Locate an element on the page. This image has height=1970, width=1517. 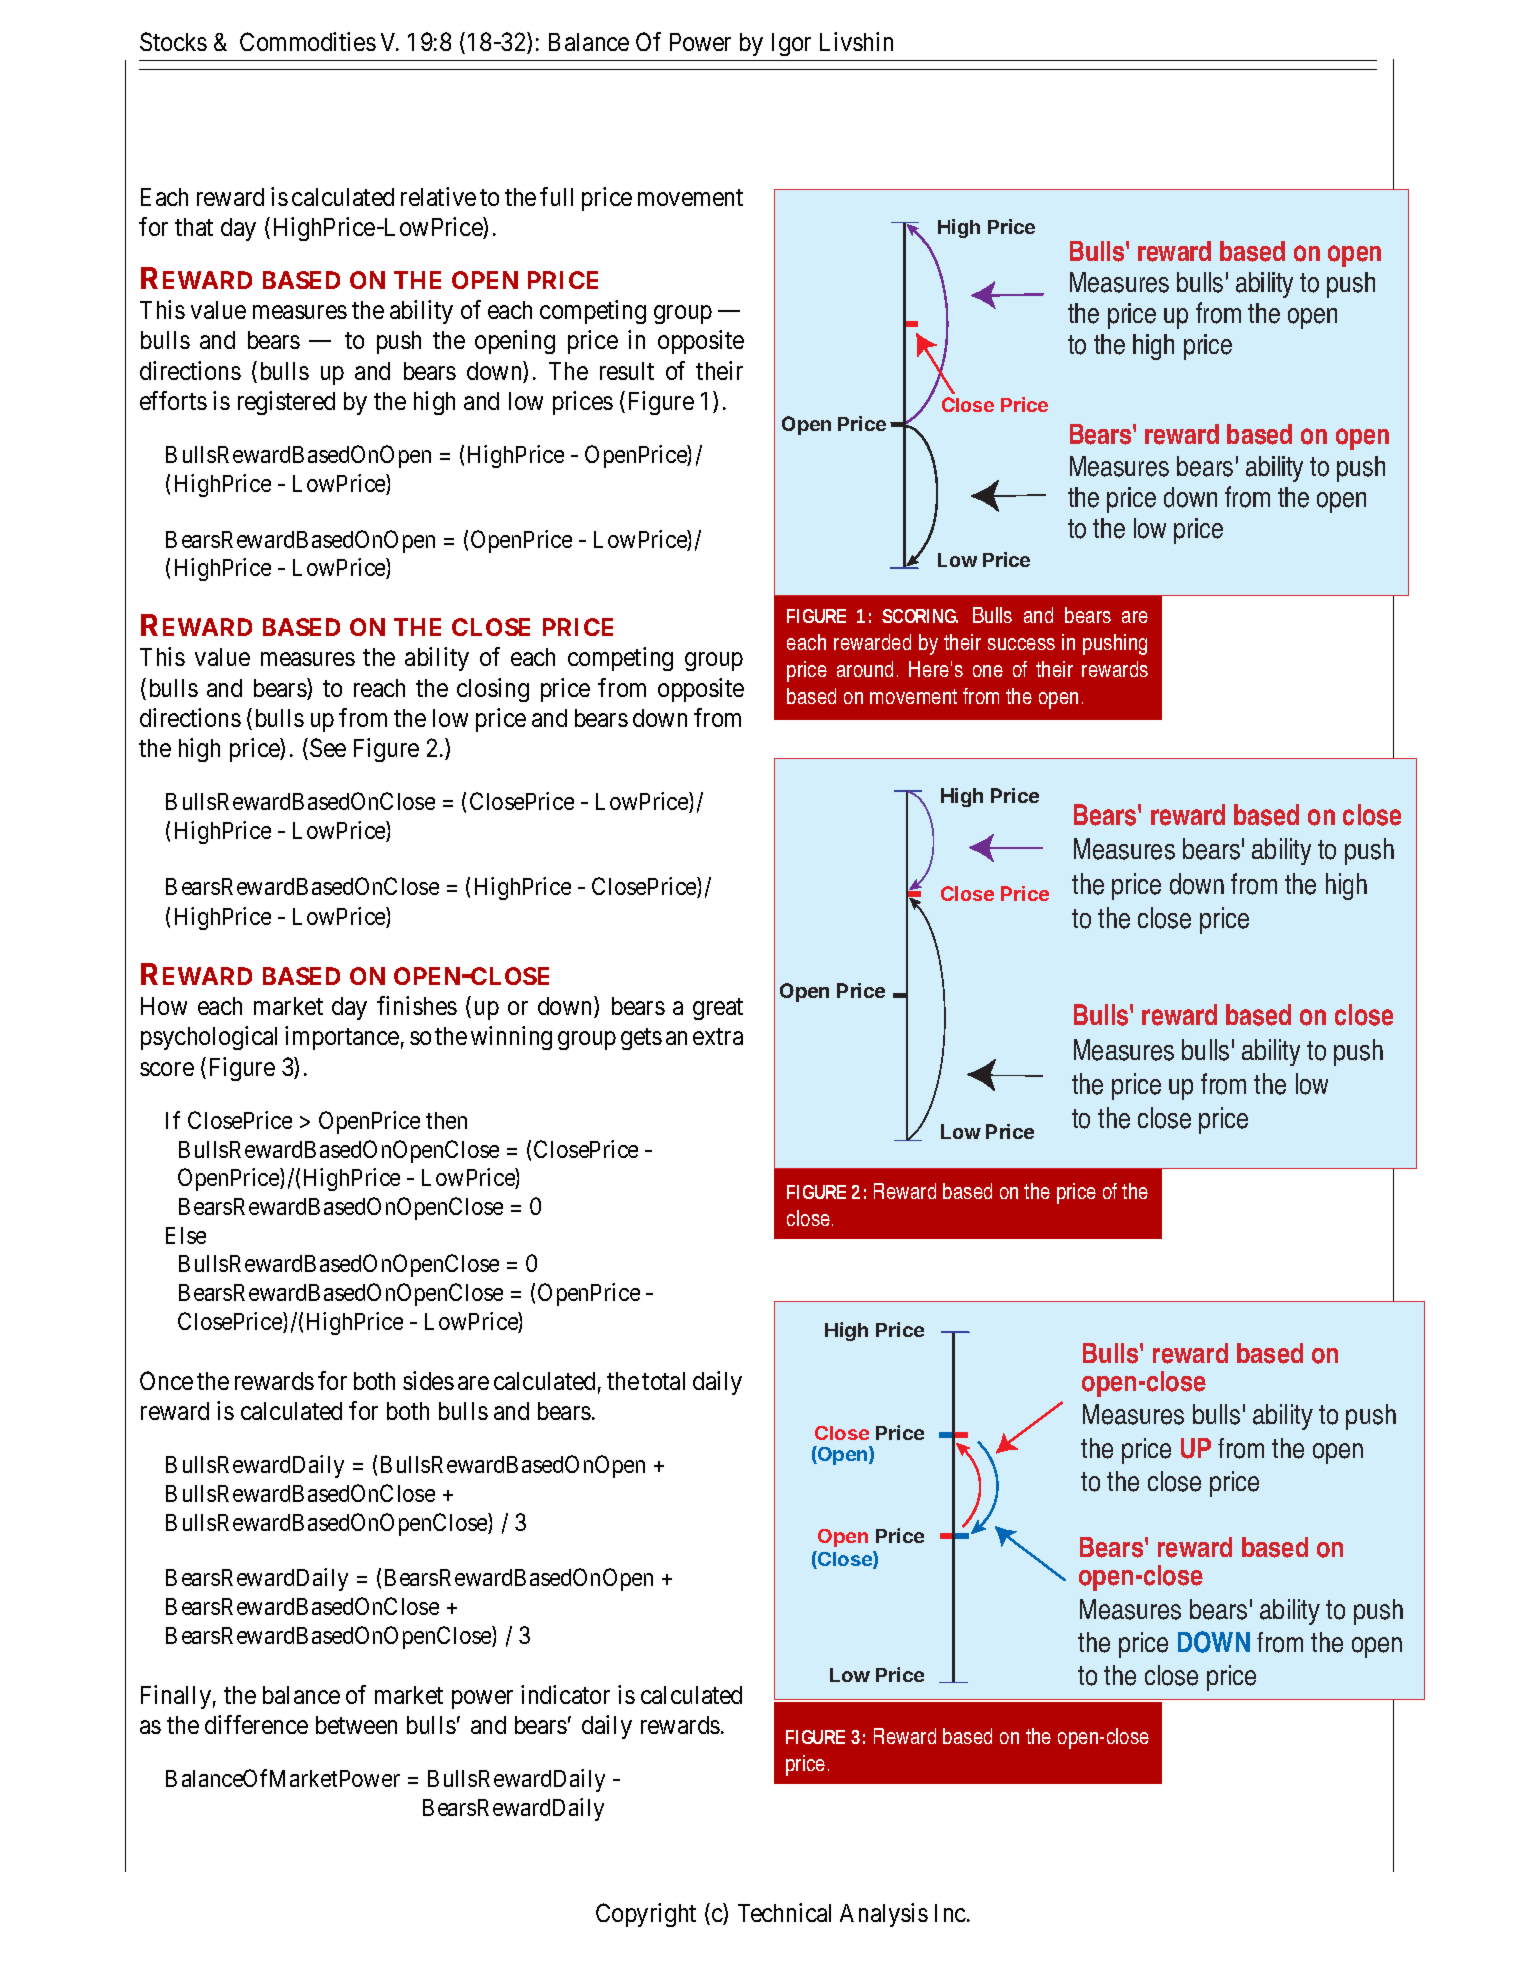
extra is located at coordinates (718, 1037).
